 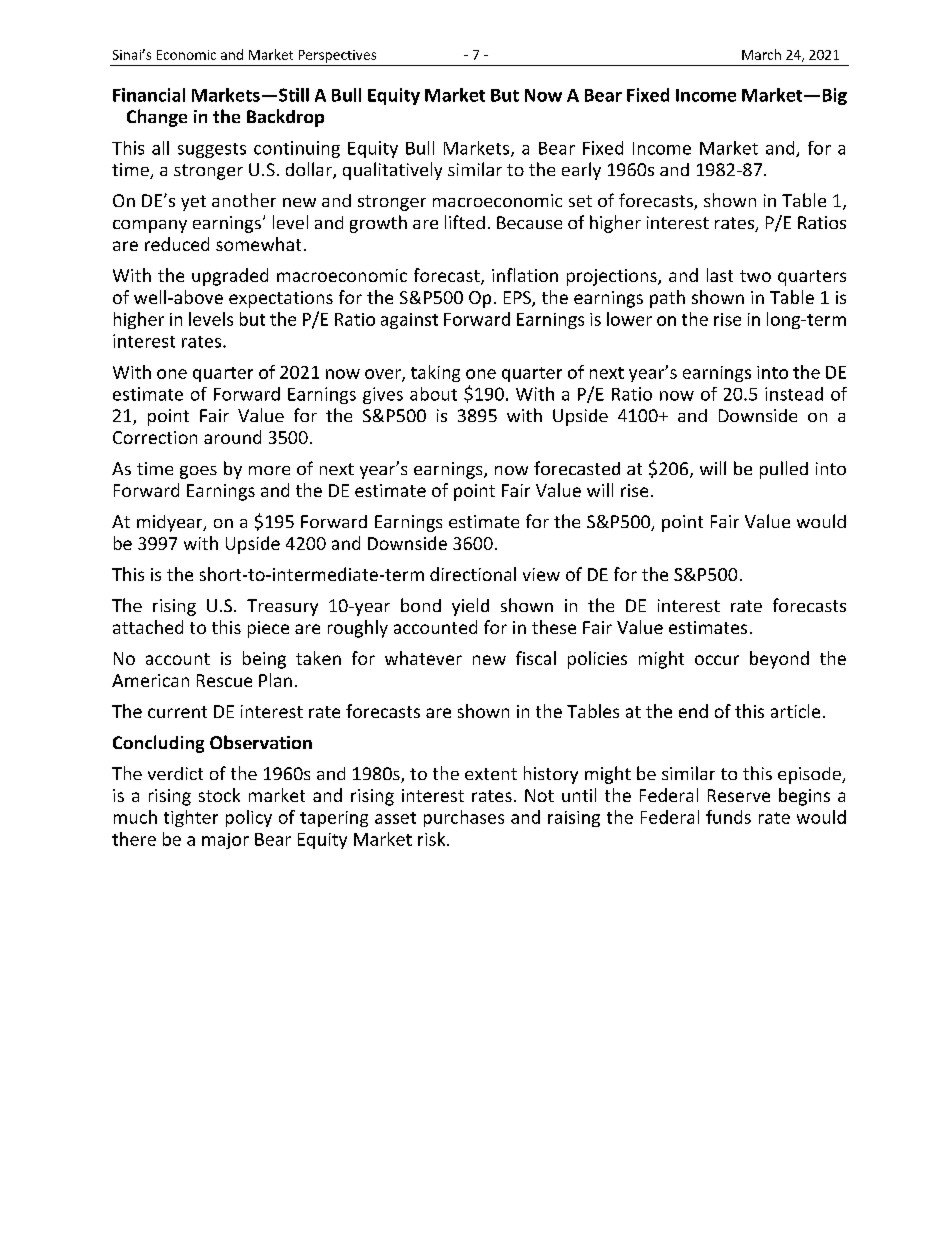 I want to click on pulled, so click(x=784, y=470).
